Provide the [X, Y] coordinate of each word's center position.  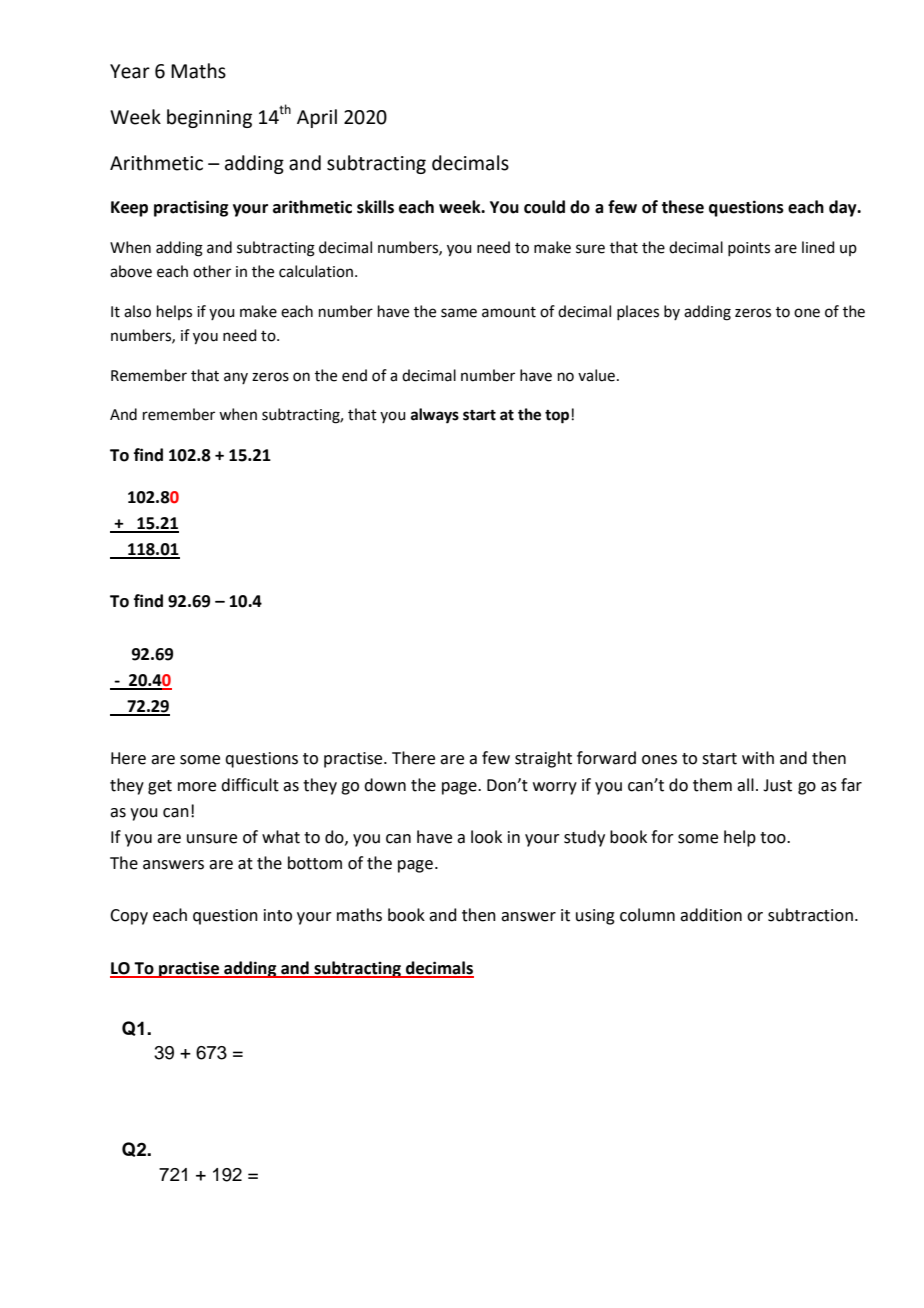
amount [509, 312]
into [278, 915]
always [435, 416]
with [758, 758]
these [682, 207]
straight [543, 759]
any [236, 378]
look [486, 837]
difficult [250, 785]
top [558, 417]
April [317, 118]
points [749, 249]
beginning [209, 118]
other [212, 271]
